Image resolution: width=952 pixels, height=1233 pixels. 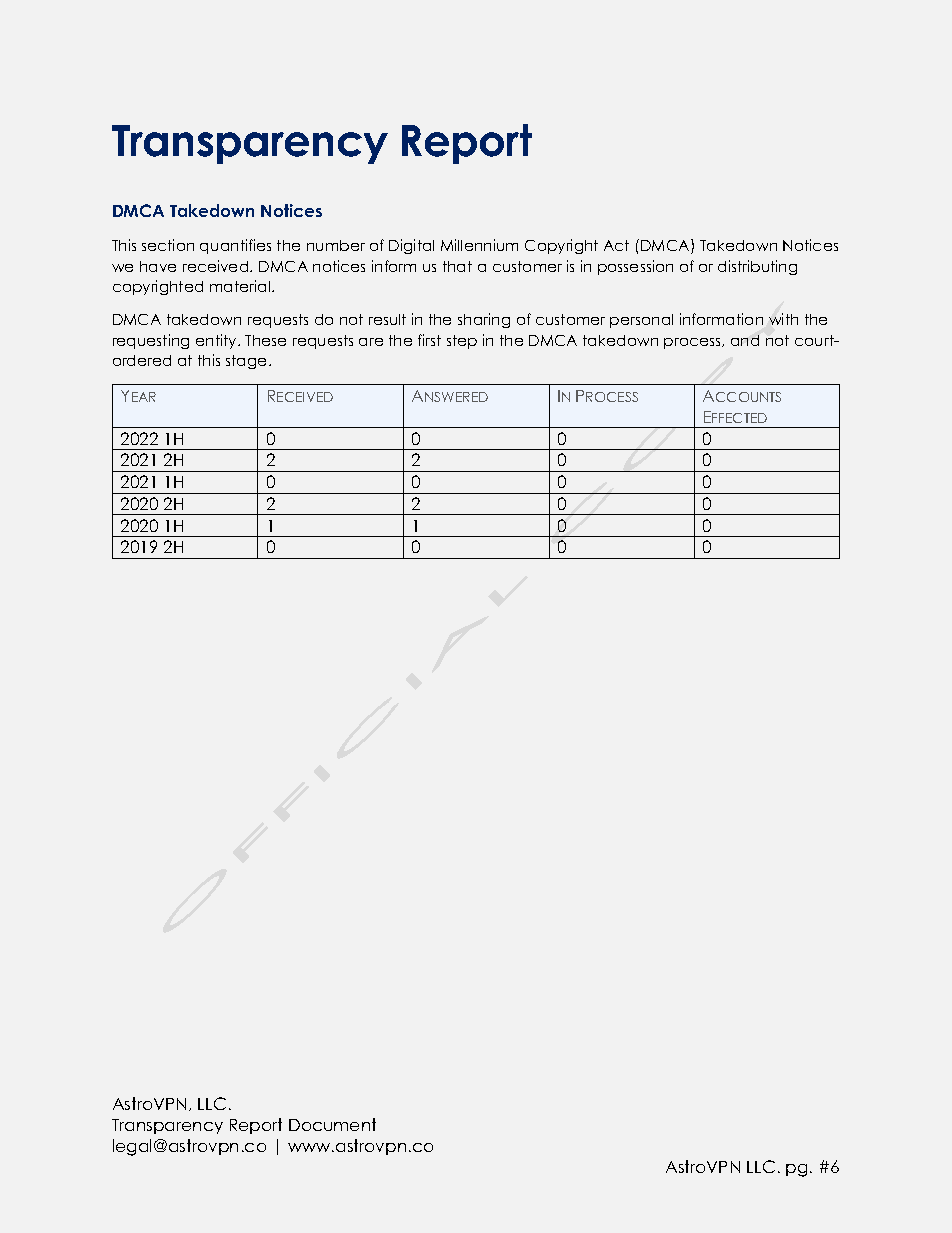 I want to click on step, so click(x=462, y=342).
